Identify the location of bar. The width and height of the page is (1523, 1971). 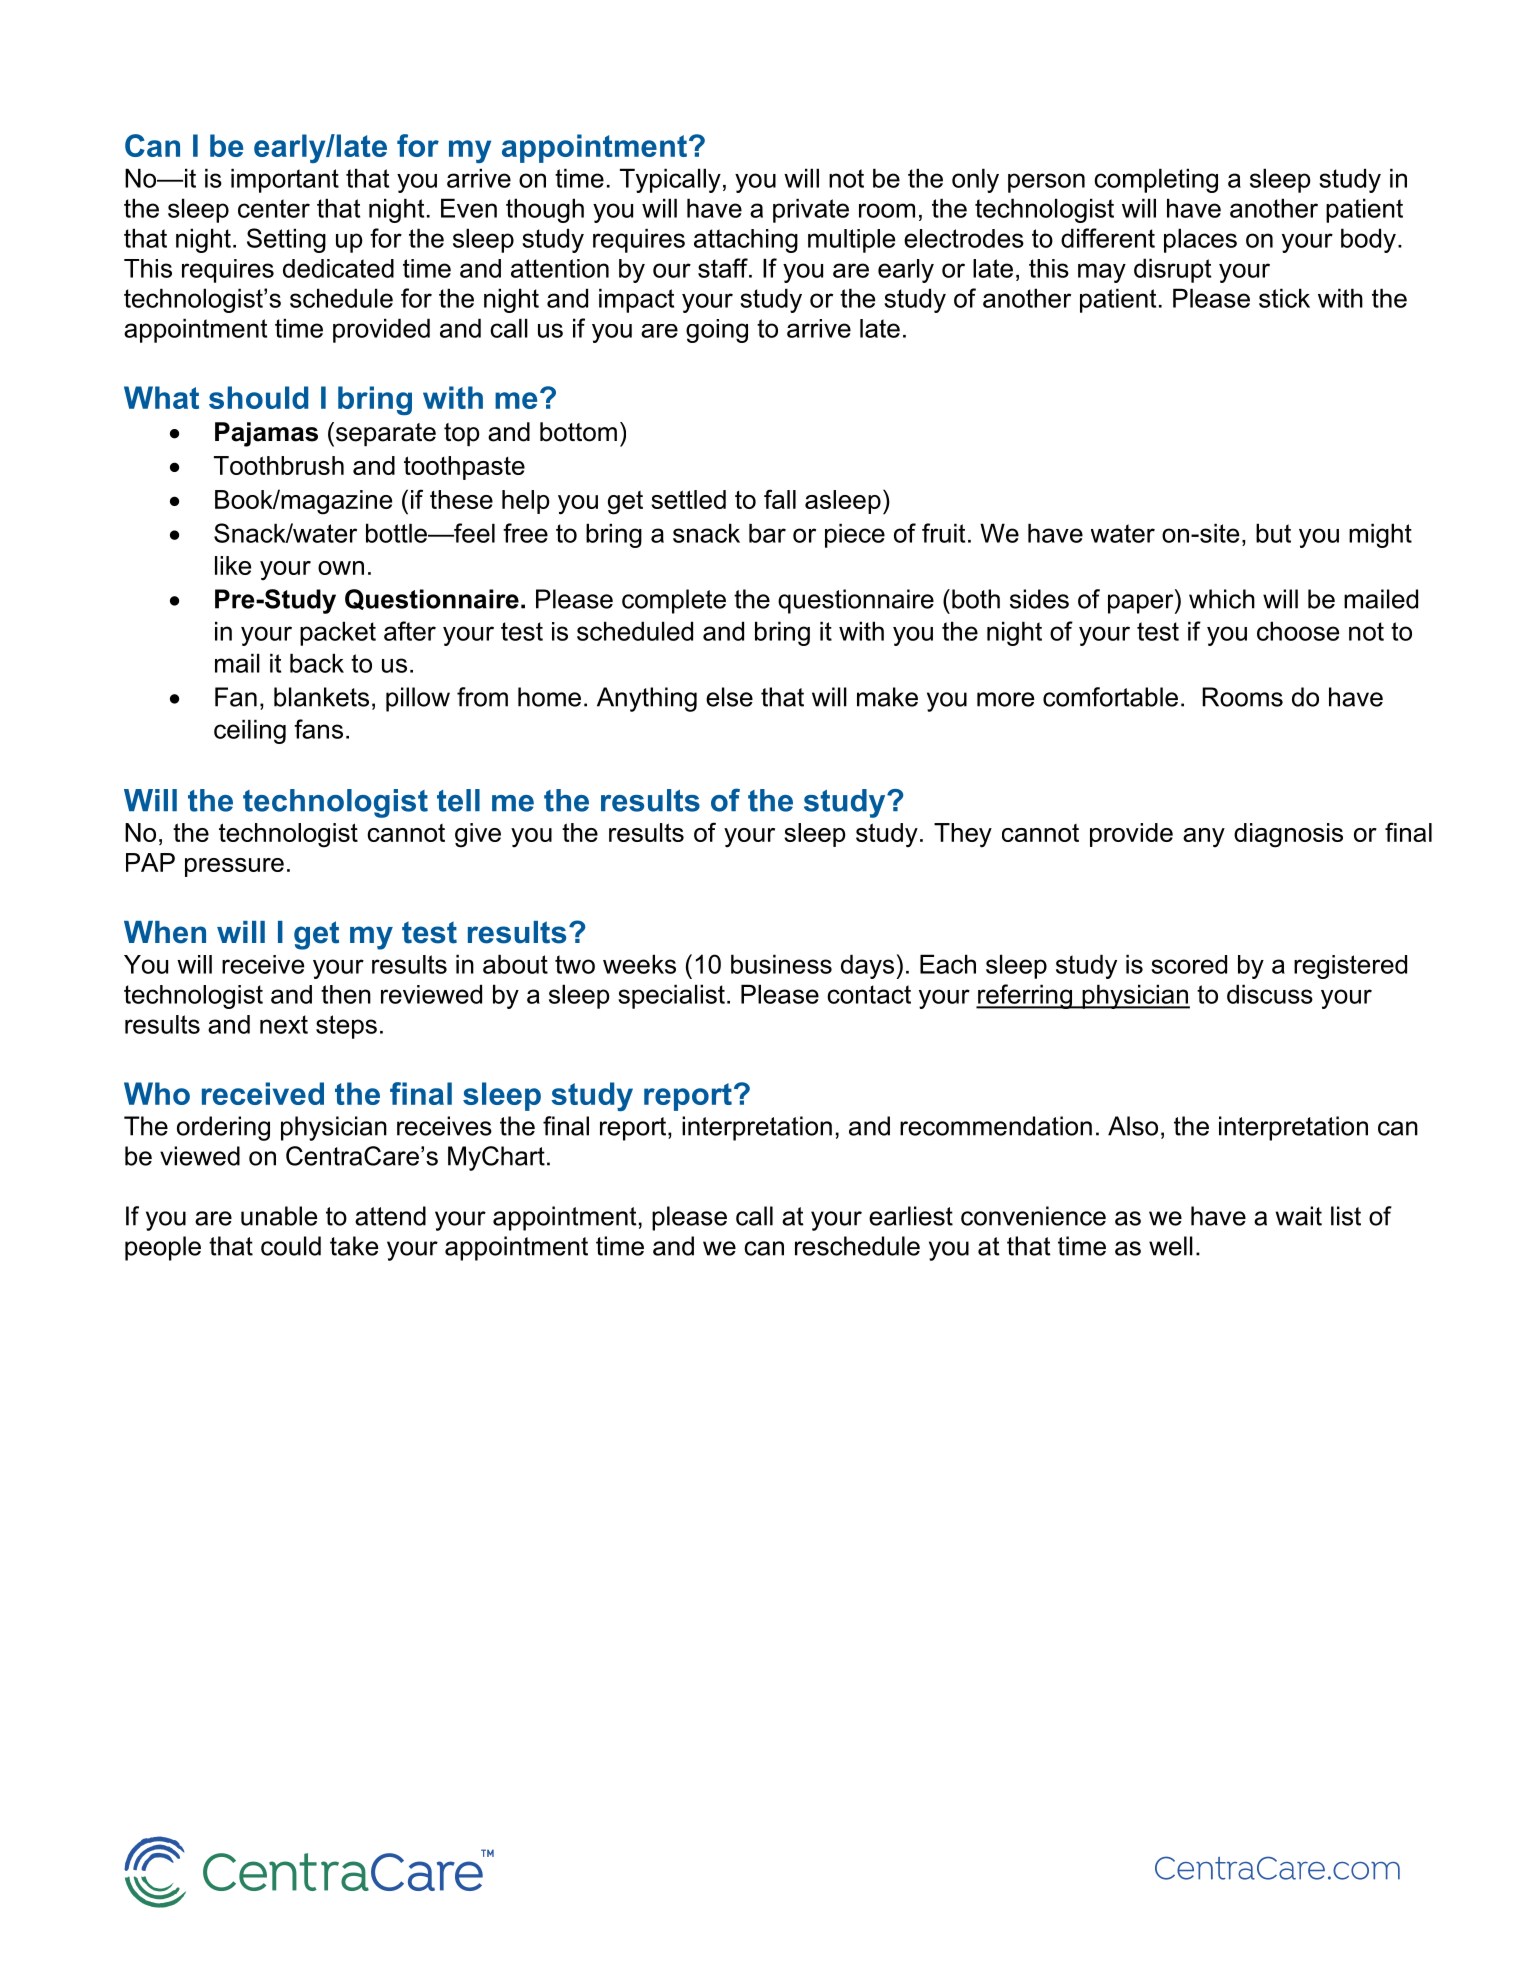
(767, 533).
